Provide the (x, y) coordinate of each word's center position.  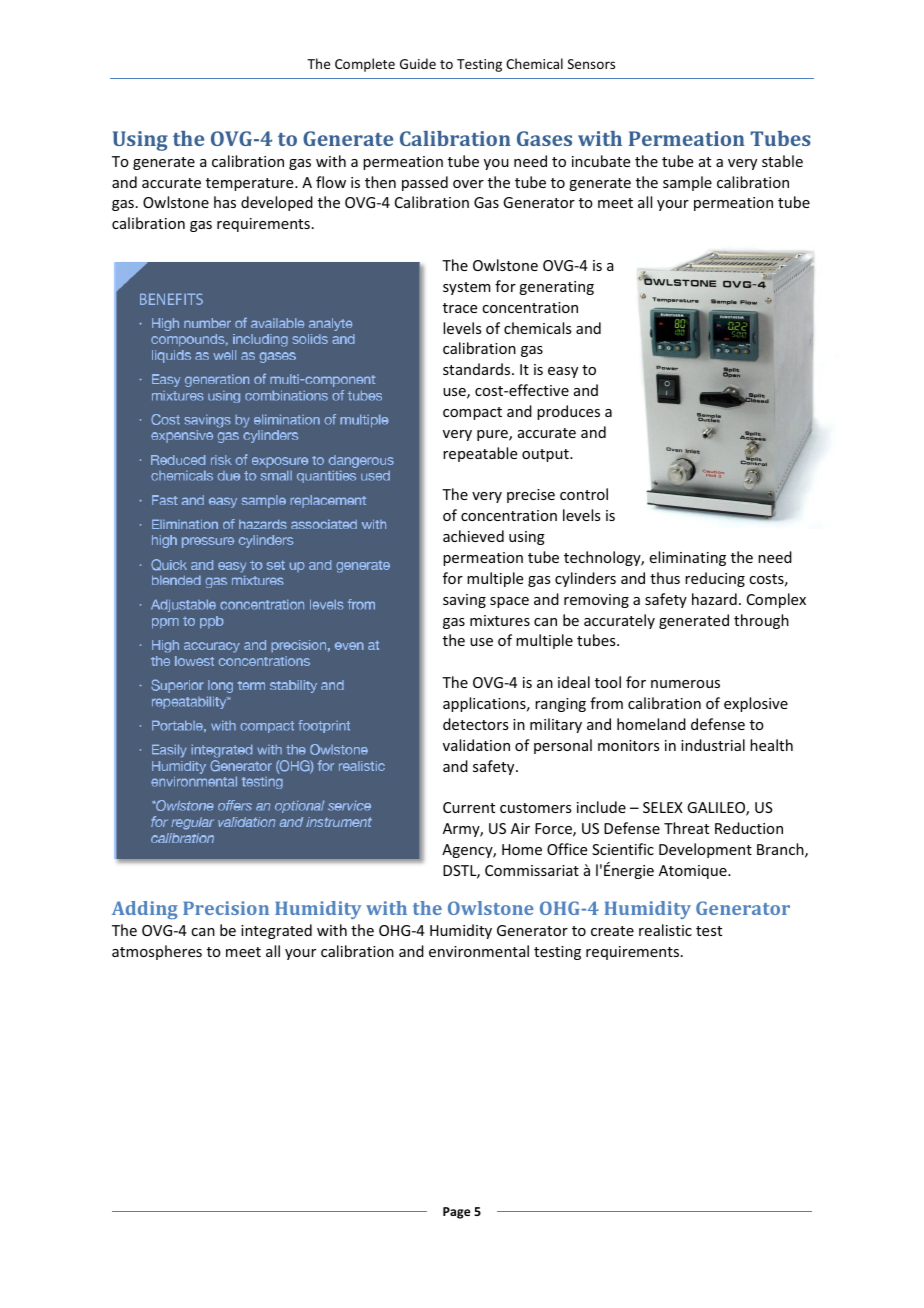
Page (457, 1213)
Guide (418, 63)
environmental (479, 951)
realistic (665, 930)
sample (687, 183)
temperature (251, 184)
